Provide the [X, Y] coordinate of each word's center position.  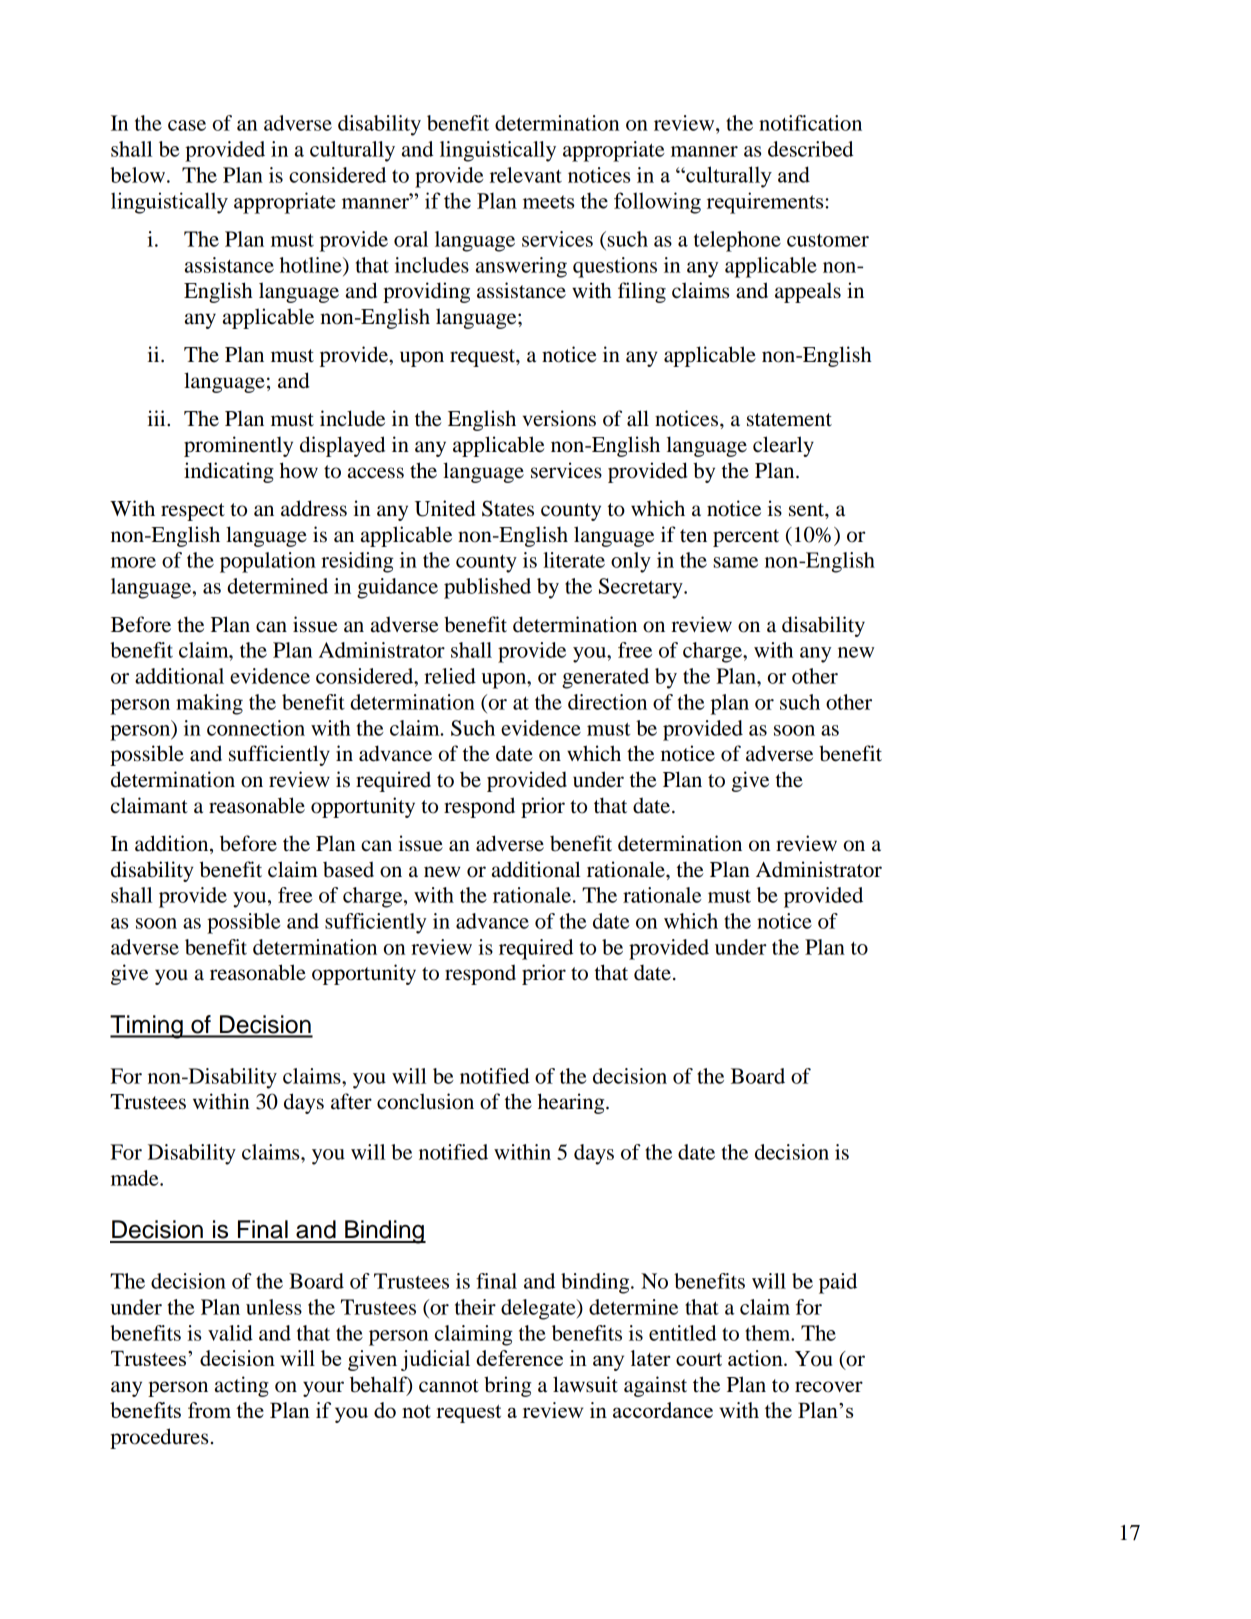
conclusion [425, 1101]
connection [256, 728]
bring [507, 1386]
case [187, 125]
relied [450, 676]
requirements [766, 203]
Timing [147, 1027]
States [508, 508]
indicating [229, 472]
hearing [572, 1103]
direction [607, 702]
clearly [783, 446]
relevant [526, 175]
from [209, 1410]
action [756, 1358]
